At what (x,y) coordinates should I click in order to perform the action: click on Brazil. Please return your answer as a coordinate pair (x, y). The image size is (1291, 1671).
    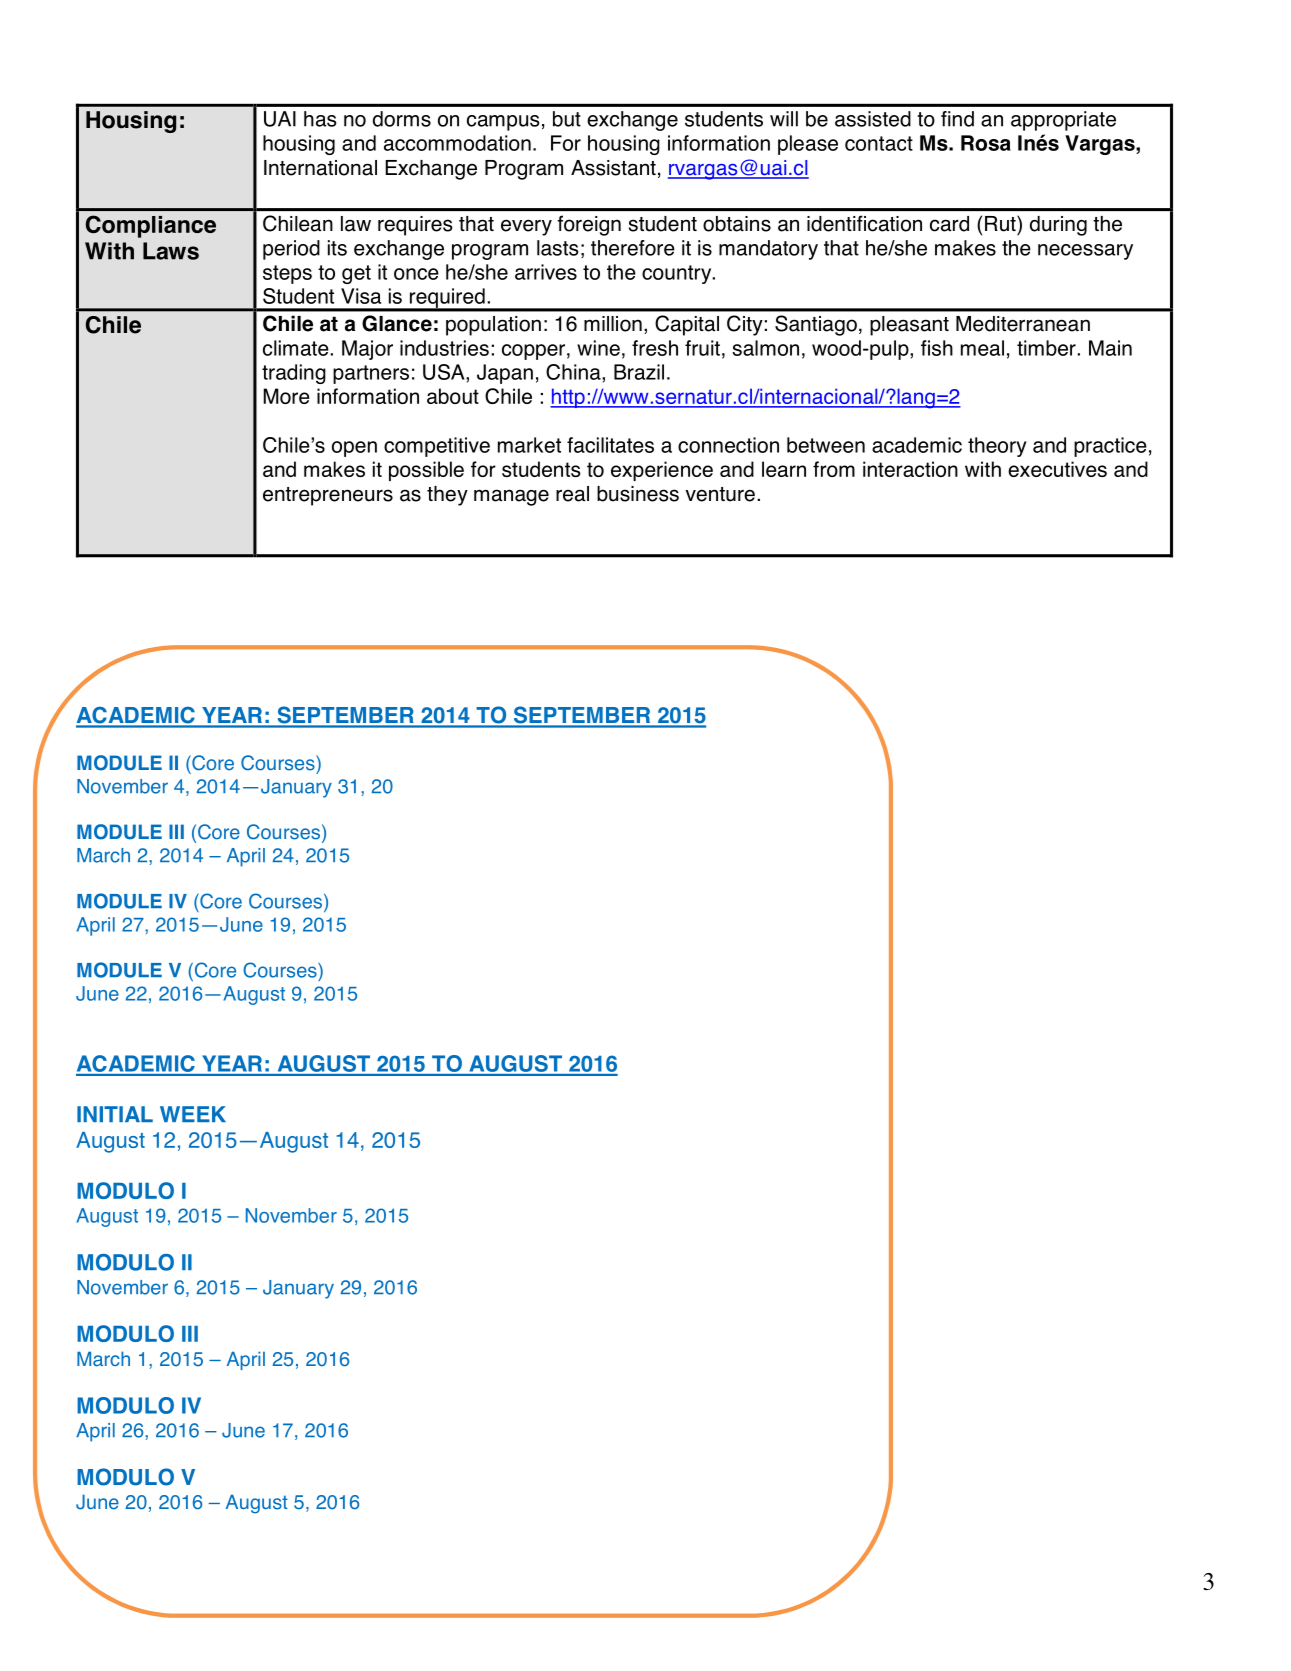
    Looking at the image, I should click on (639, 372).
